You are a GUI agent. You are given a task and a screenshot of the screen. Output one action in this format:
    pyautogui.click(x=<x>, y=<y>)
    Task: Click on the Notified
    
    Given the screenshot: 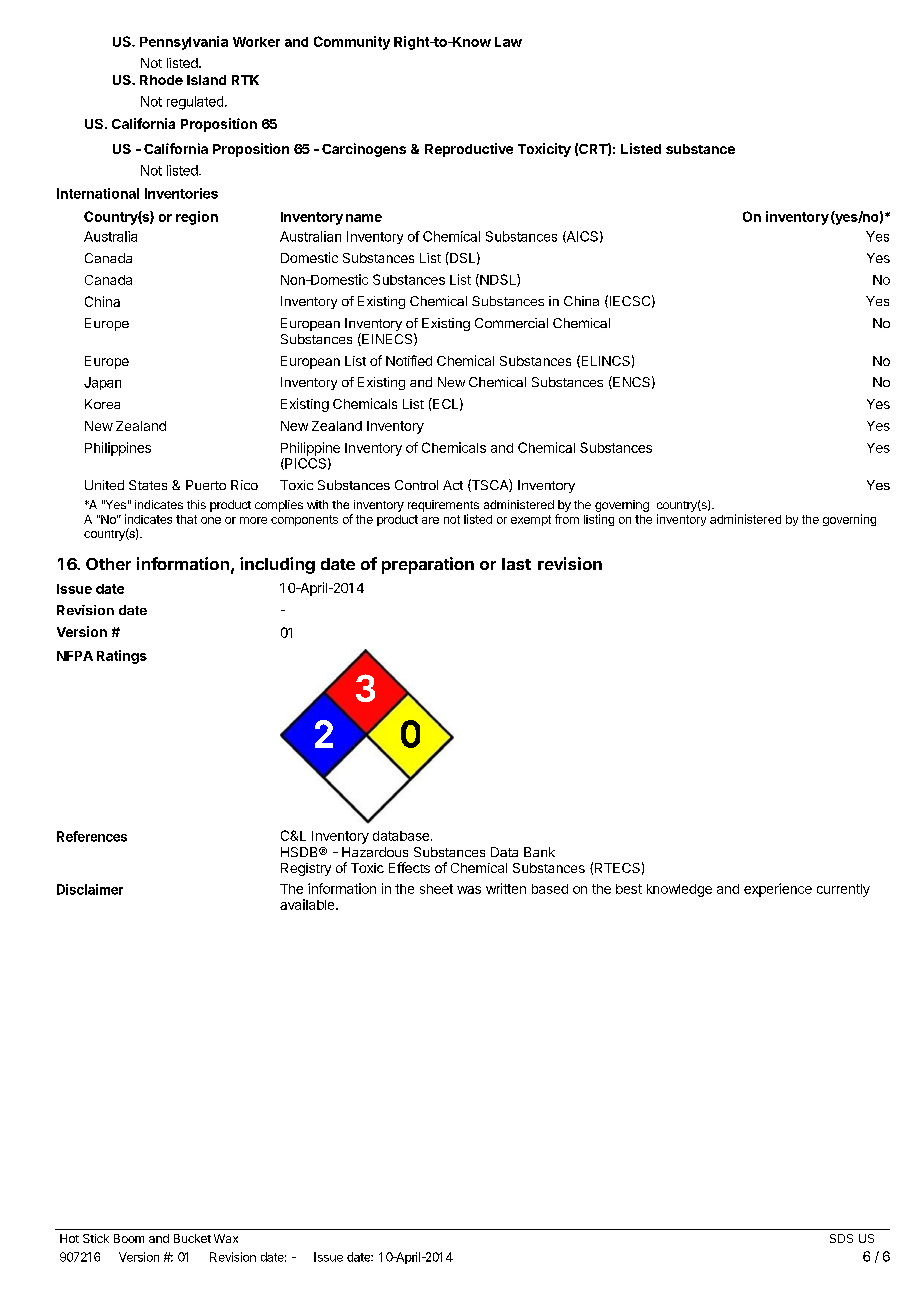 What is the action you would take?
    pyautogui.click(x=409, y=360)
